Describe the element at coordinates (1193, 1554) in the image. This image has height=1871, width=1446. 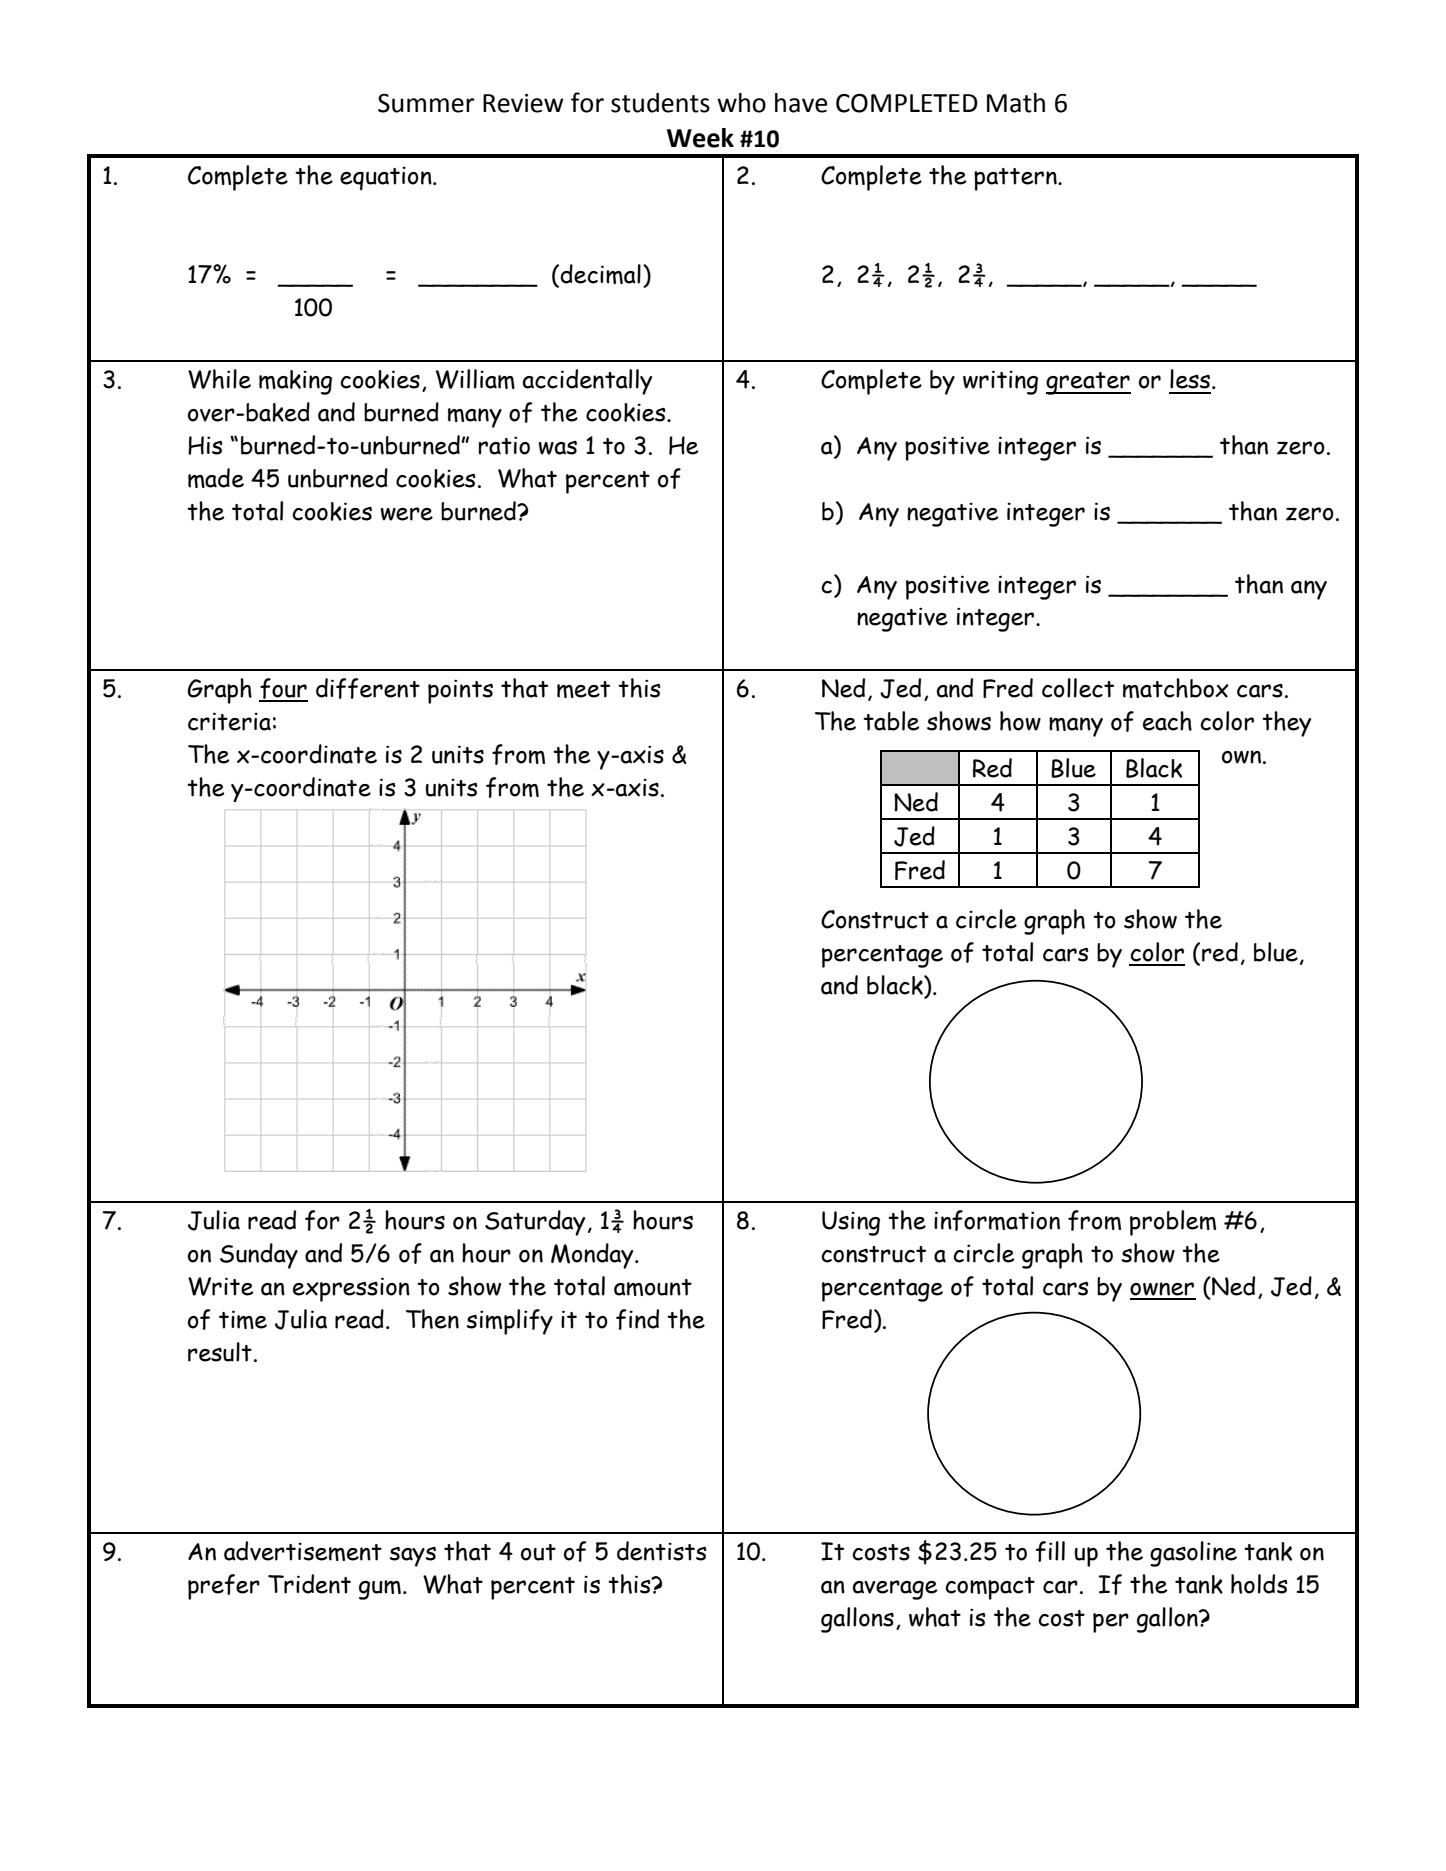
I see `gasoline` at that location.
